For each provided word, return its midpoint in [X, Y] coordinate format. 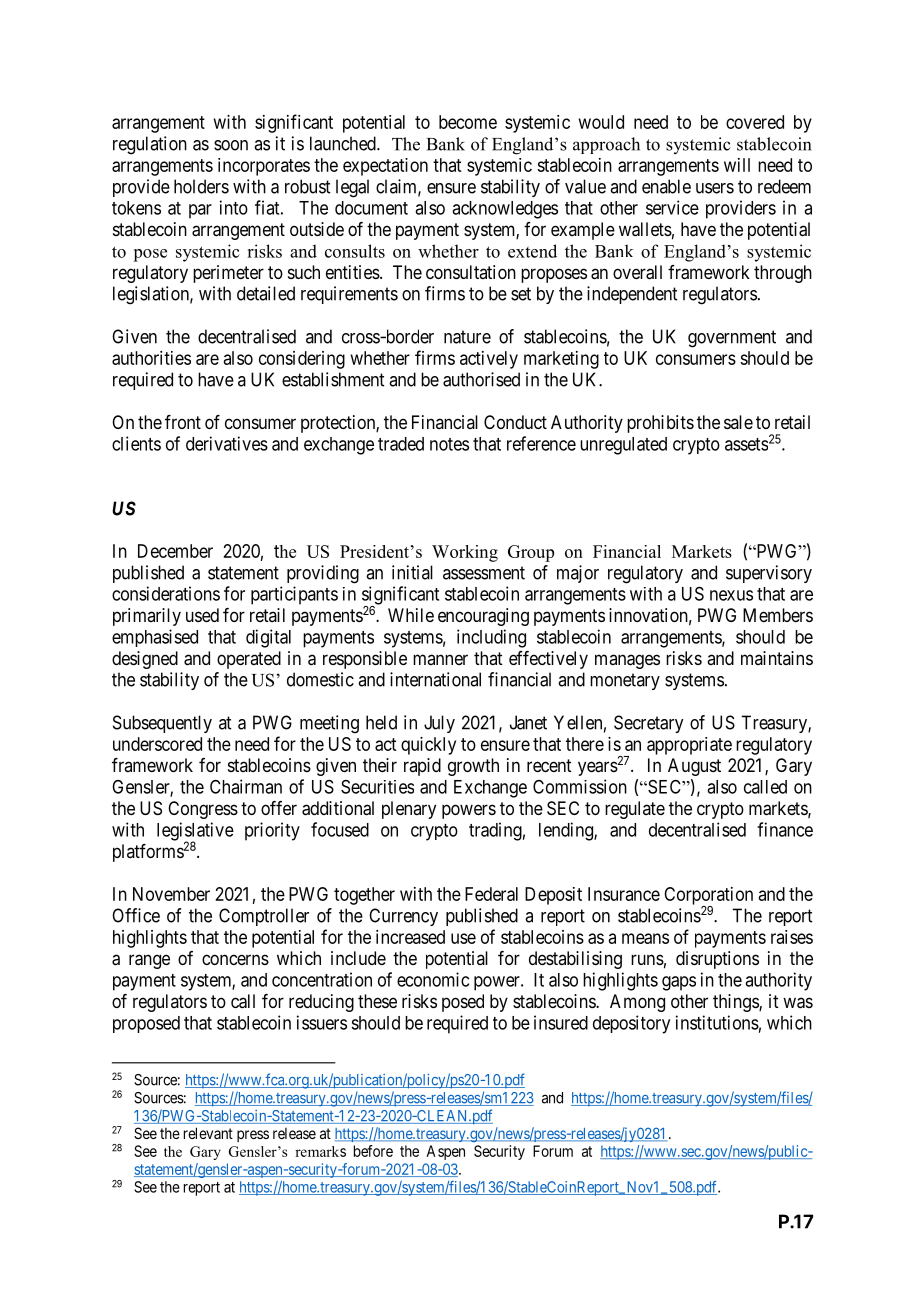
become [468, 122]
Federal [491, 894]
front [183, 422]
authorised [481, 379]
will [737, 165]
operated [249, 660]
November [171, 894]
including [491, 638]
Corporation [708, 897]
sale [738, 422]
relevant [208, 1133]
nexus [731, 595]
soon [231, 145]
